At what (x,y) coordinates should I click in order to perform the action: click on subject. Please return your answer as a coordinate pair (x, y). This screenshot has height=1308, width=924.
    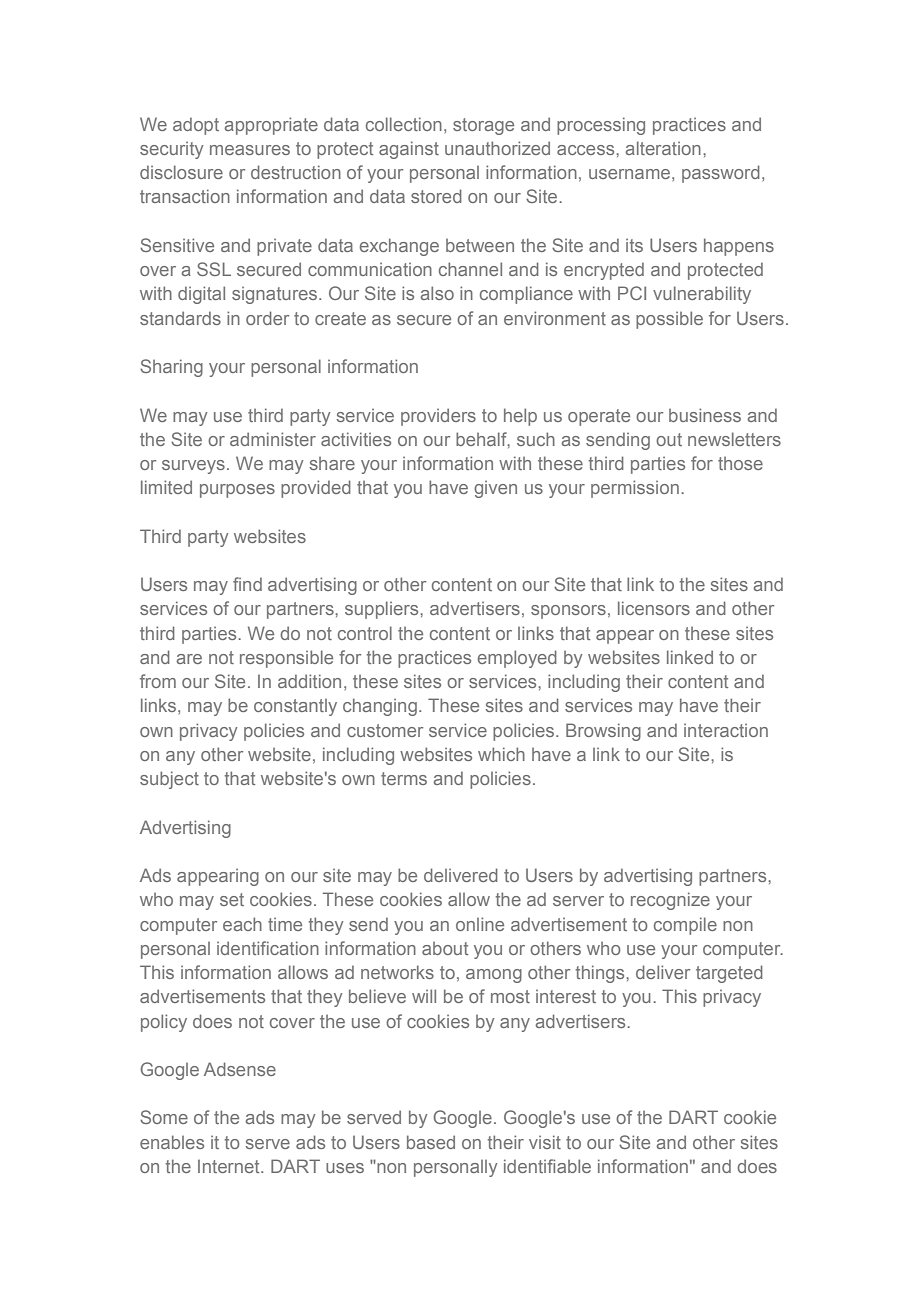
    Looking at the image, I should click on (169, 780).
